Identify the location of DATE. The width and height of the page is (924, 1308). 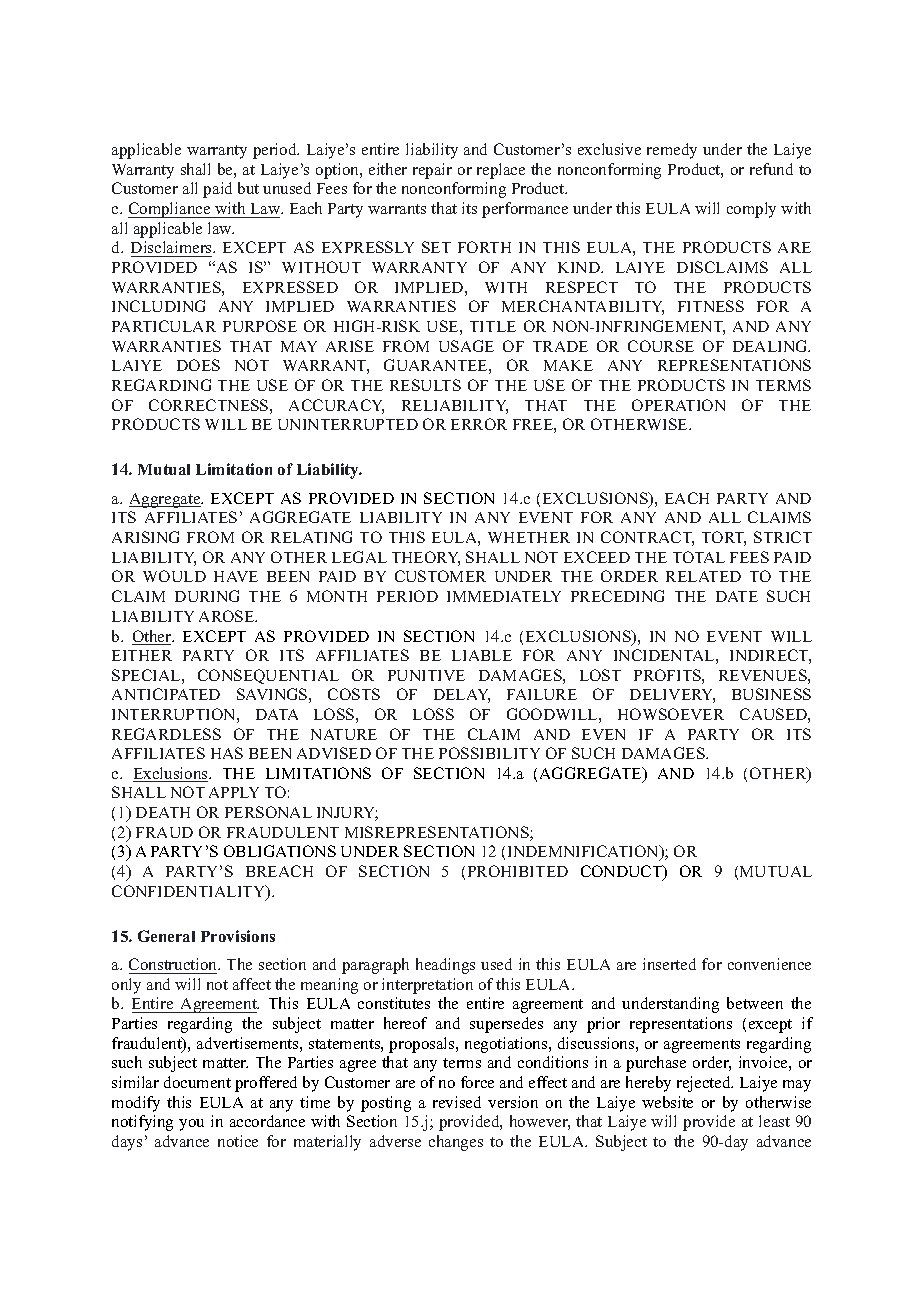
(737, 596).
